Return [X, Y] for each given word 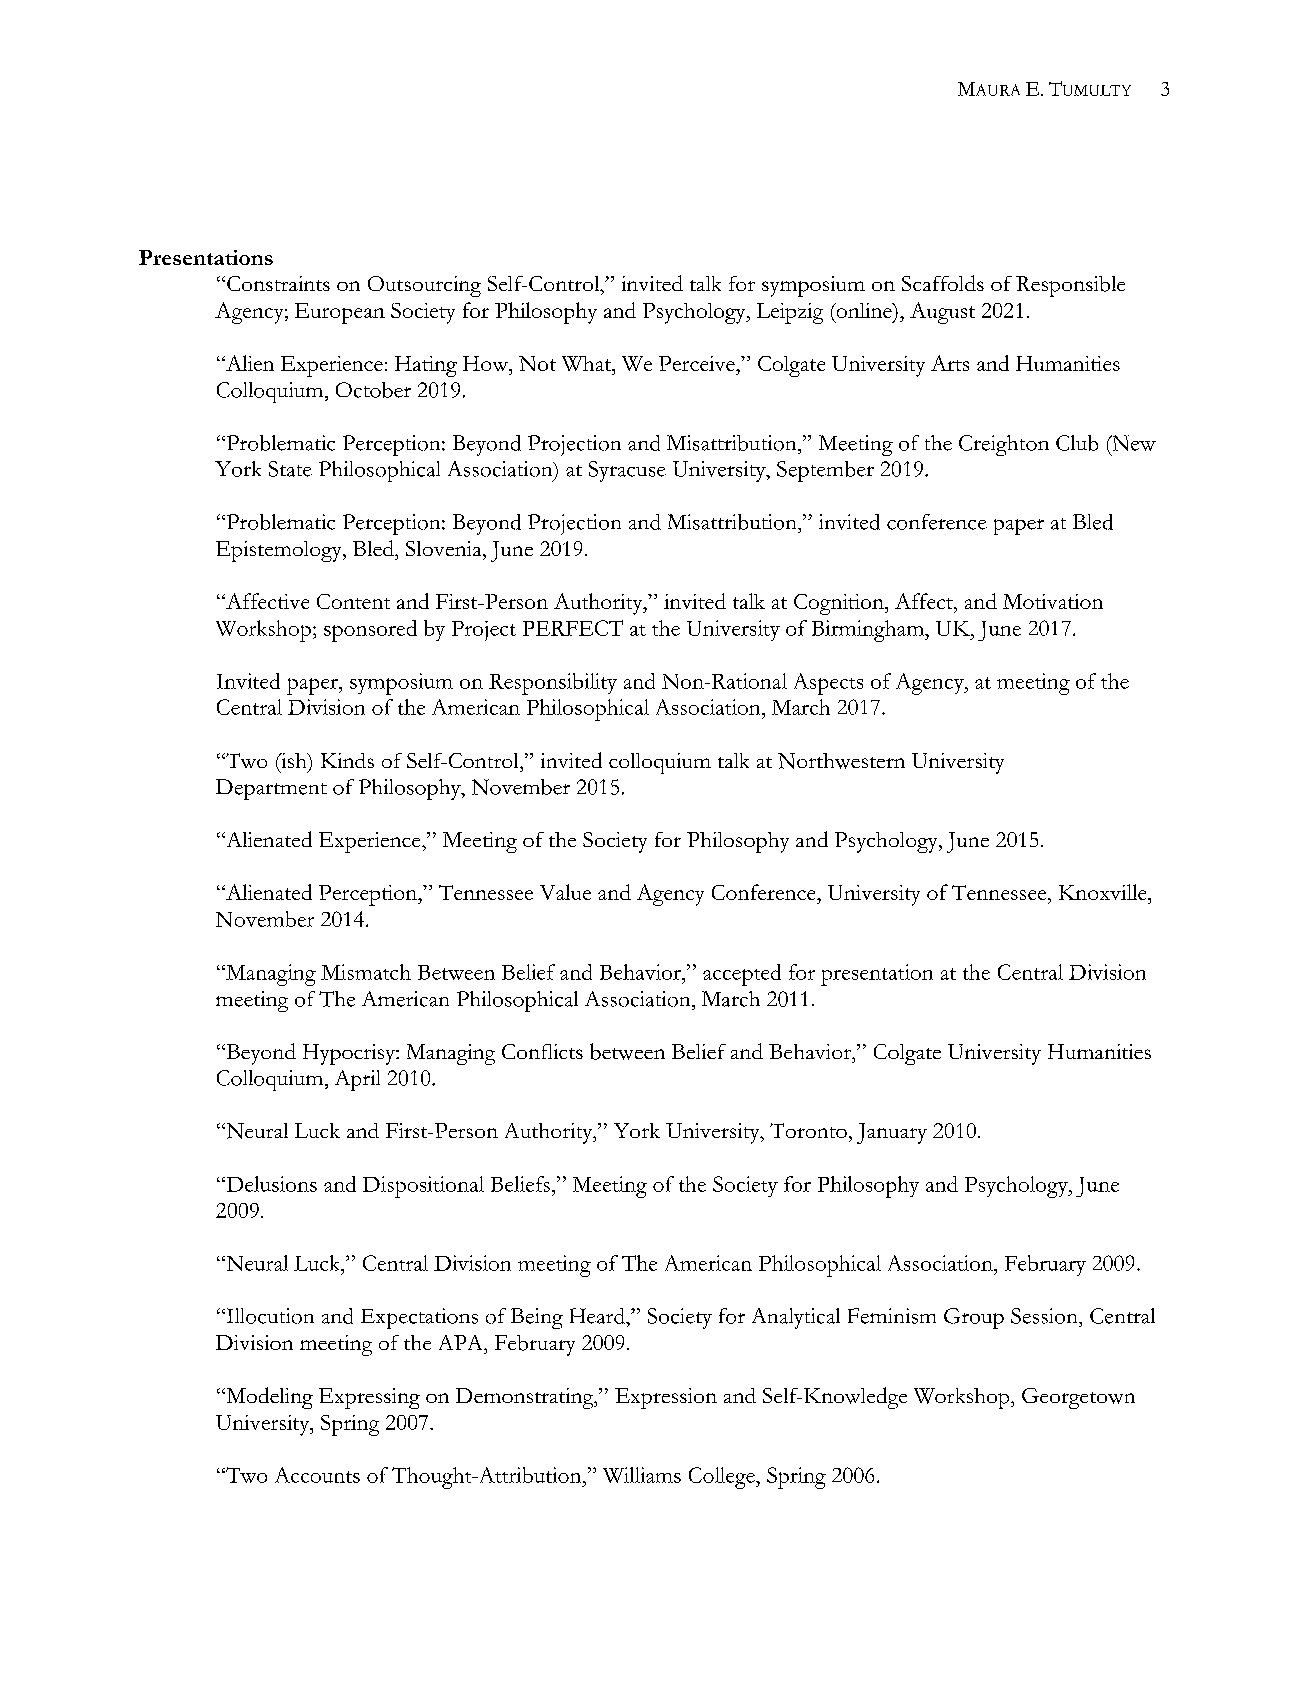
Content [353, 601]
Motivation [1053, 601]
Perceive [698, 363]
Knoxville [1104, 892]
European [340, 313]
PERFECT [573, 628]
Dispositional [423, 1187]
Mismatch [366, 972]
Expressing [369, 1398]
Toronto [808, 1130]
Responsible [1070, 286]
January [892, 1133]
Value [565, 892]
